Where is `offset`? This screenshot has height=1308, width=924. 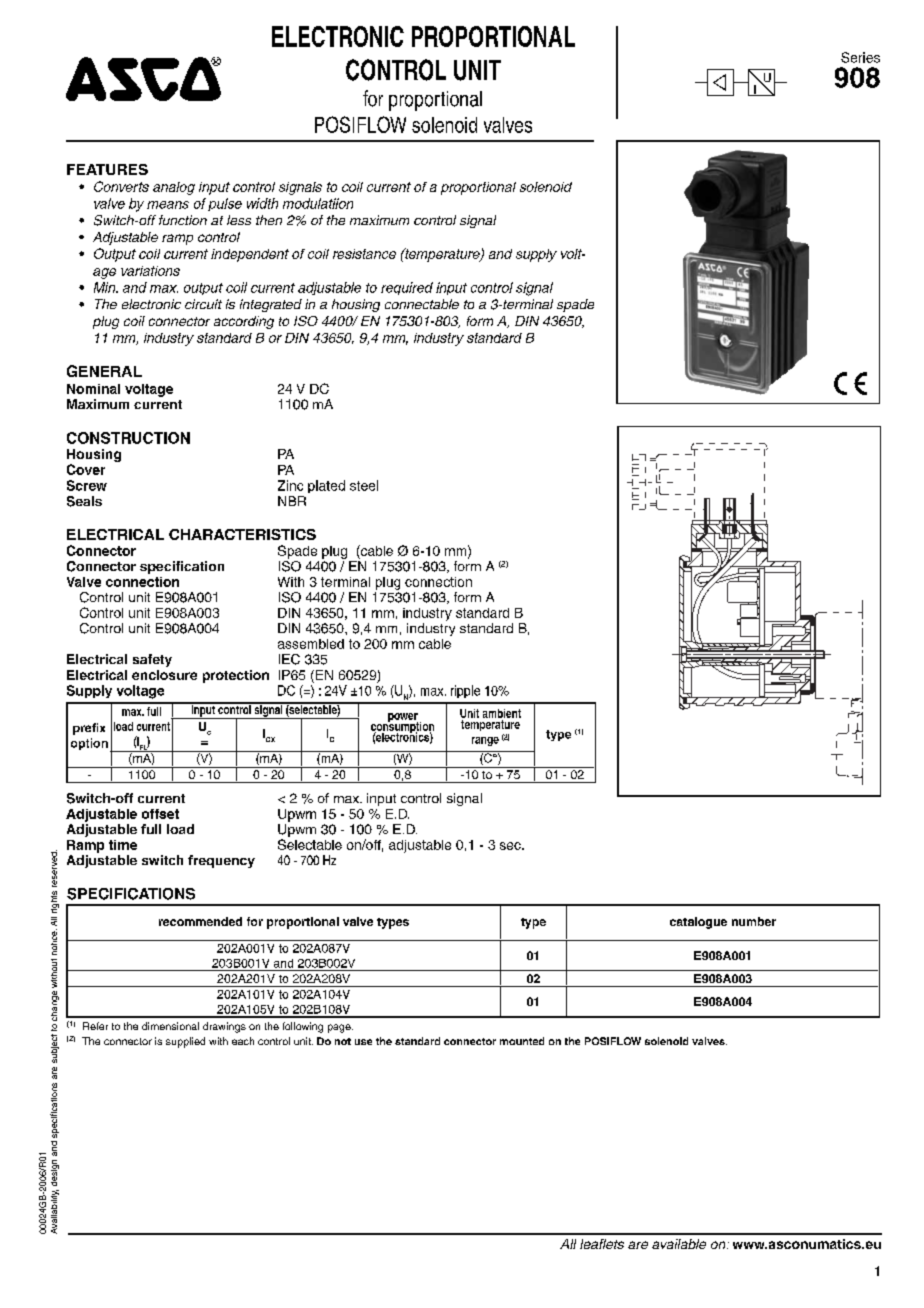 offset is located at coordinates (160, 814).
